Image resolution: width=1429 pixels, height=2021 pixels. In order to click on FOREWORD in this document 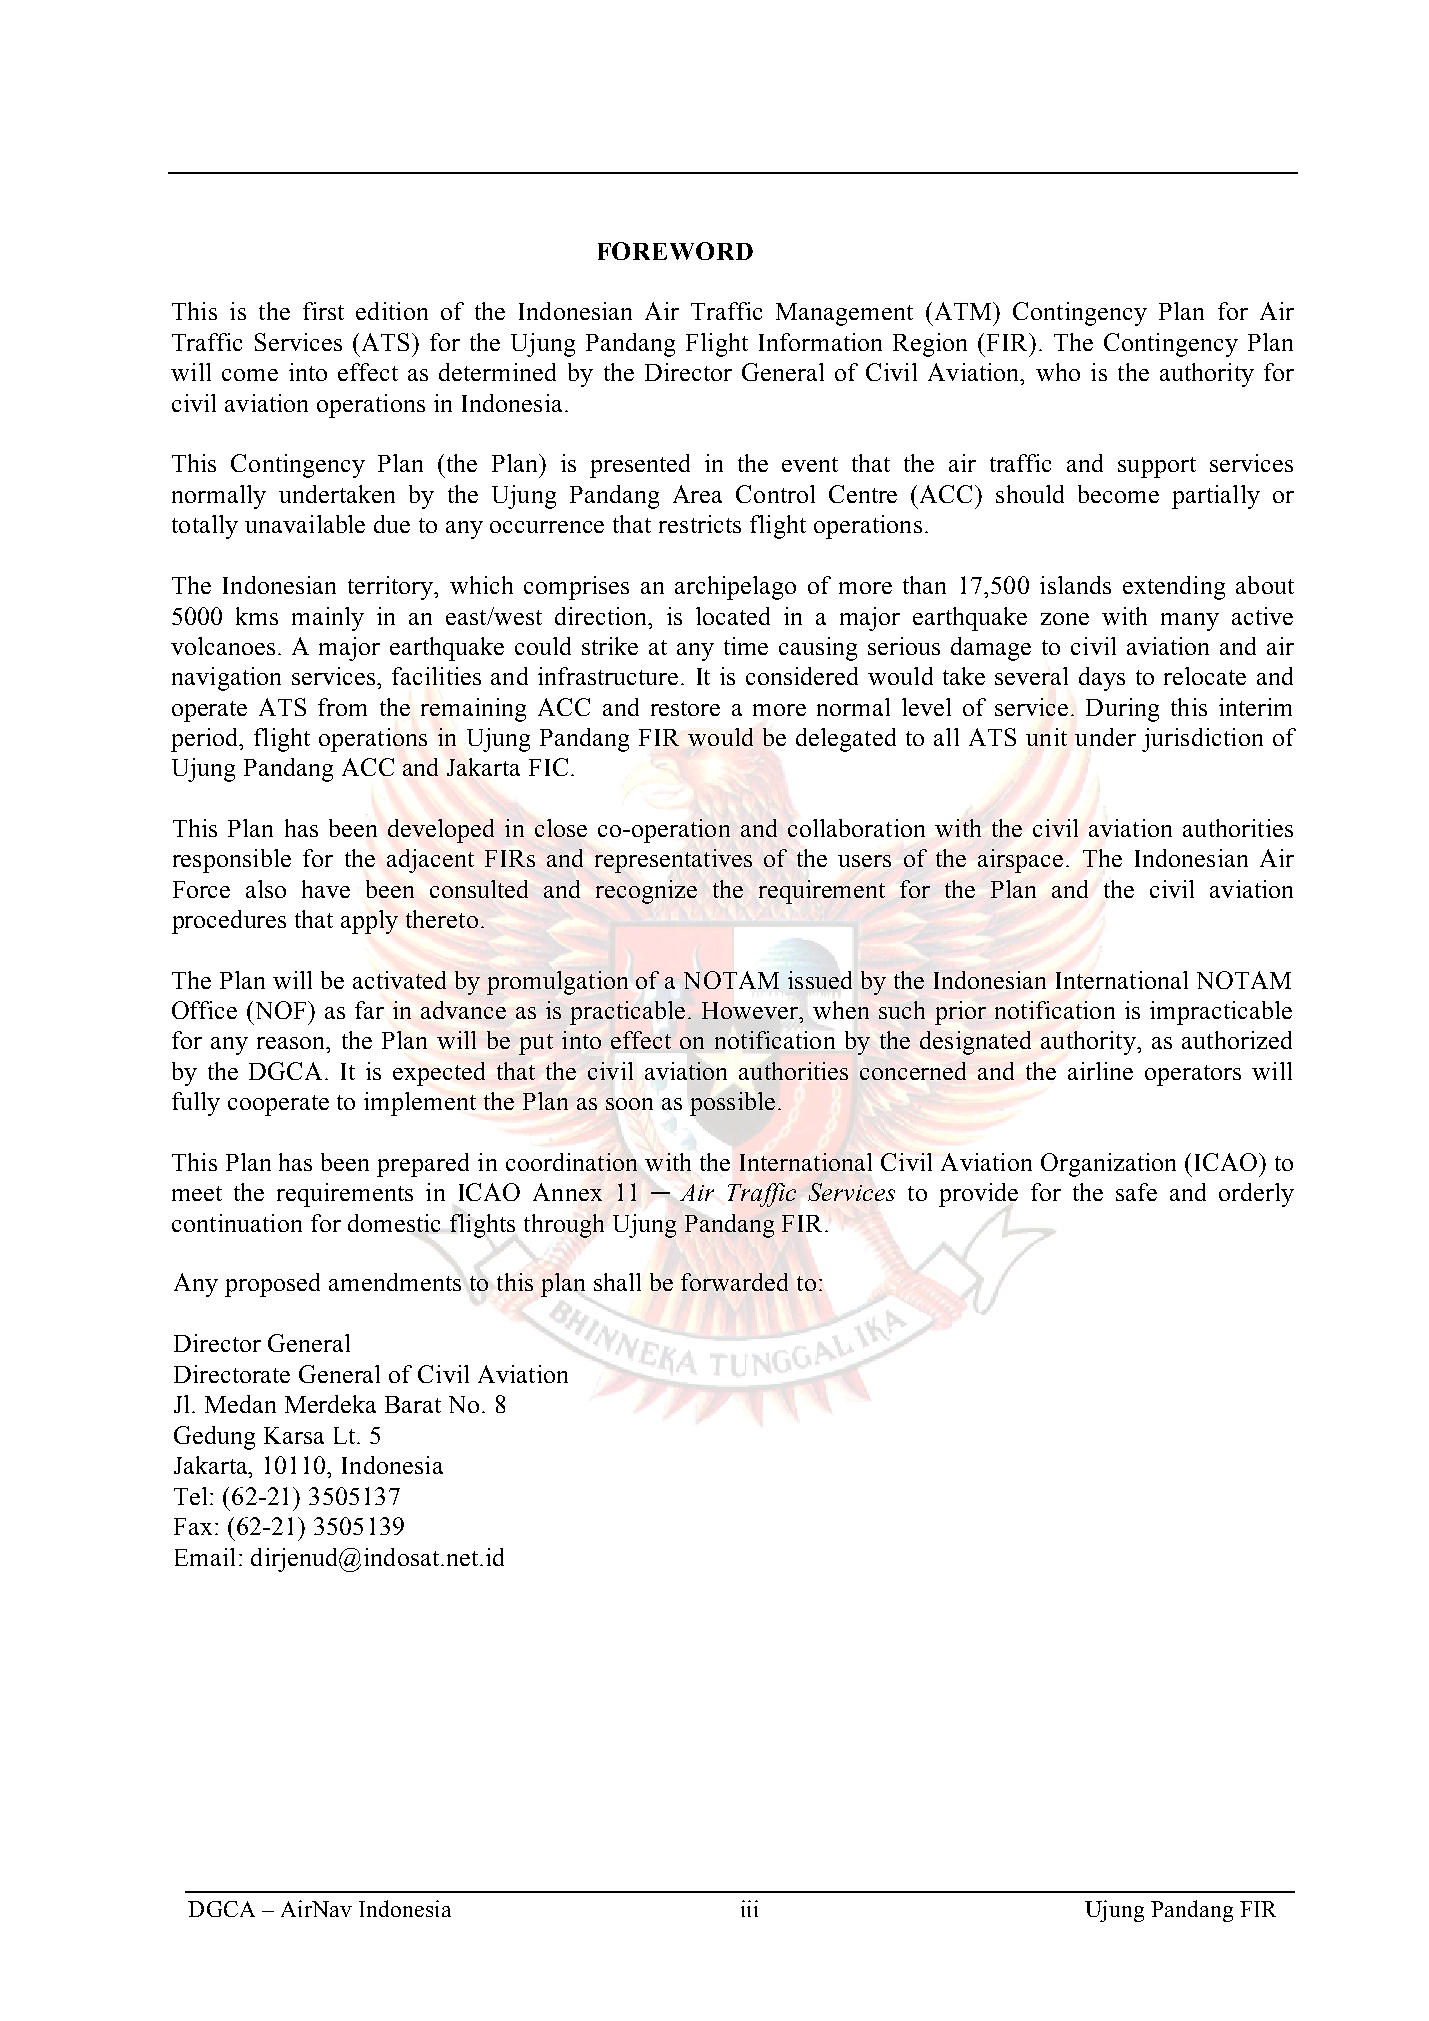, I will do `click(675, 251)`.
